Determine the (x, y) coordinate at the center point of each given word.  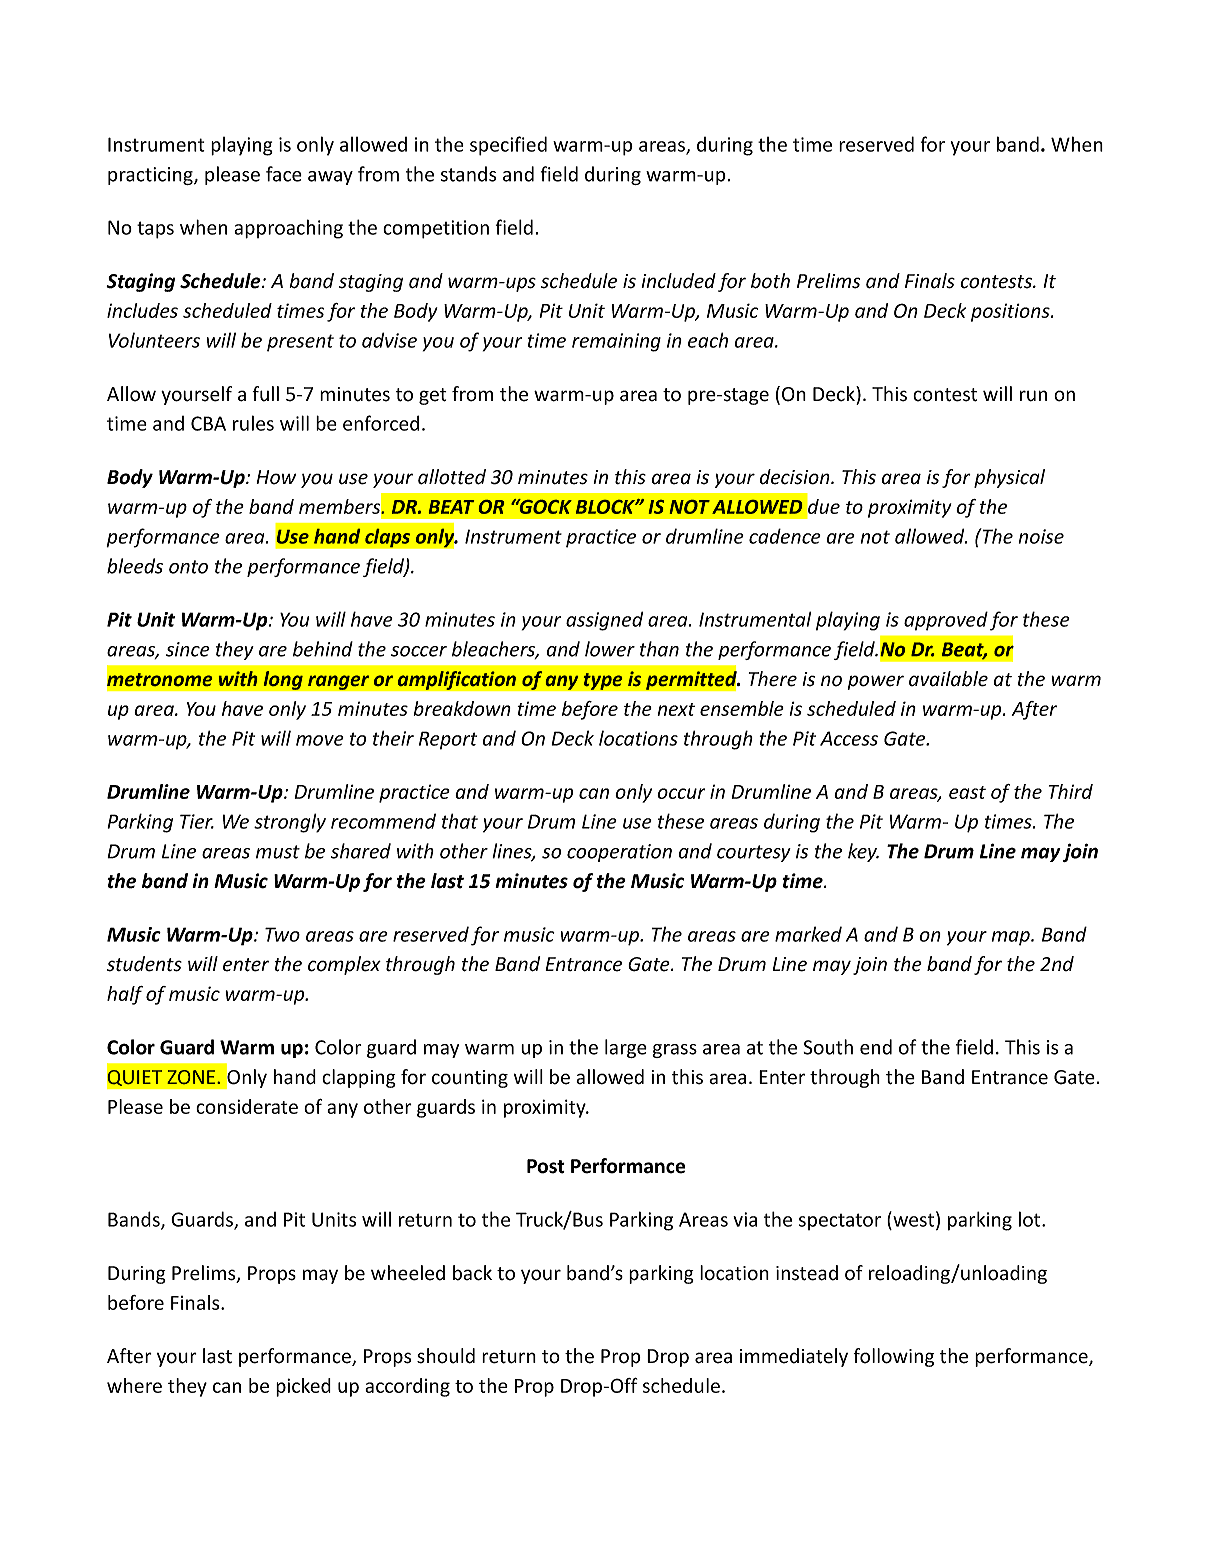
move (320, 740)
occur (681, 793)
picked (303, 1387)
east (967, 792)
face (284, 174)
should (446, 1356)
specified (508, 146)
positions (1011, 312)
